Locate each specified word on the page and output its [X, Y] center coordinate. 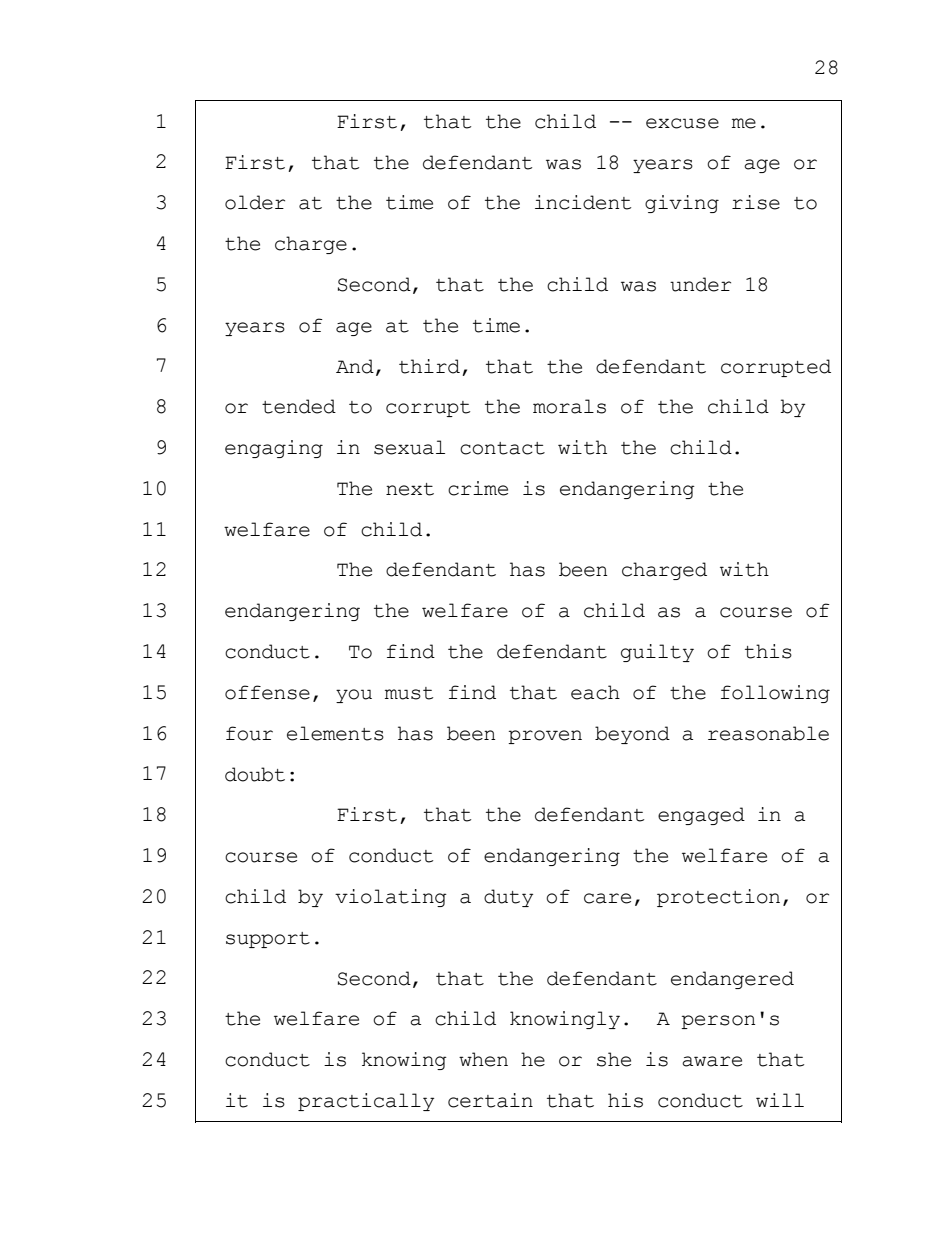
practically [366, 1102]
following [775, 694]
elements [335, 733]
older [255, 202]
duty [508, 898]
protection [718, 898]
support [268, 940]
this [768, 651]
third [429, 366]
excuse [682, 123]
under [700, 284]
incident [583, 202]
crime [478, 488]
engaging [274, 449]
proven [545, 737]
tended [299, 406]
